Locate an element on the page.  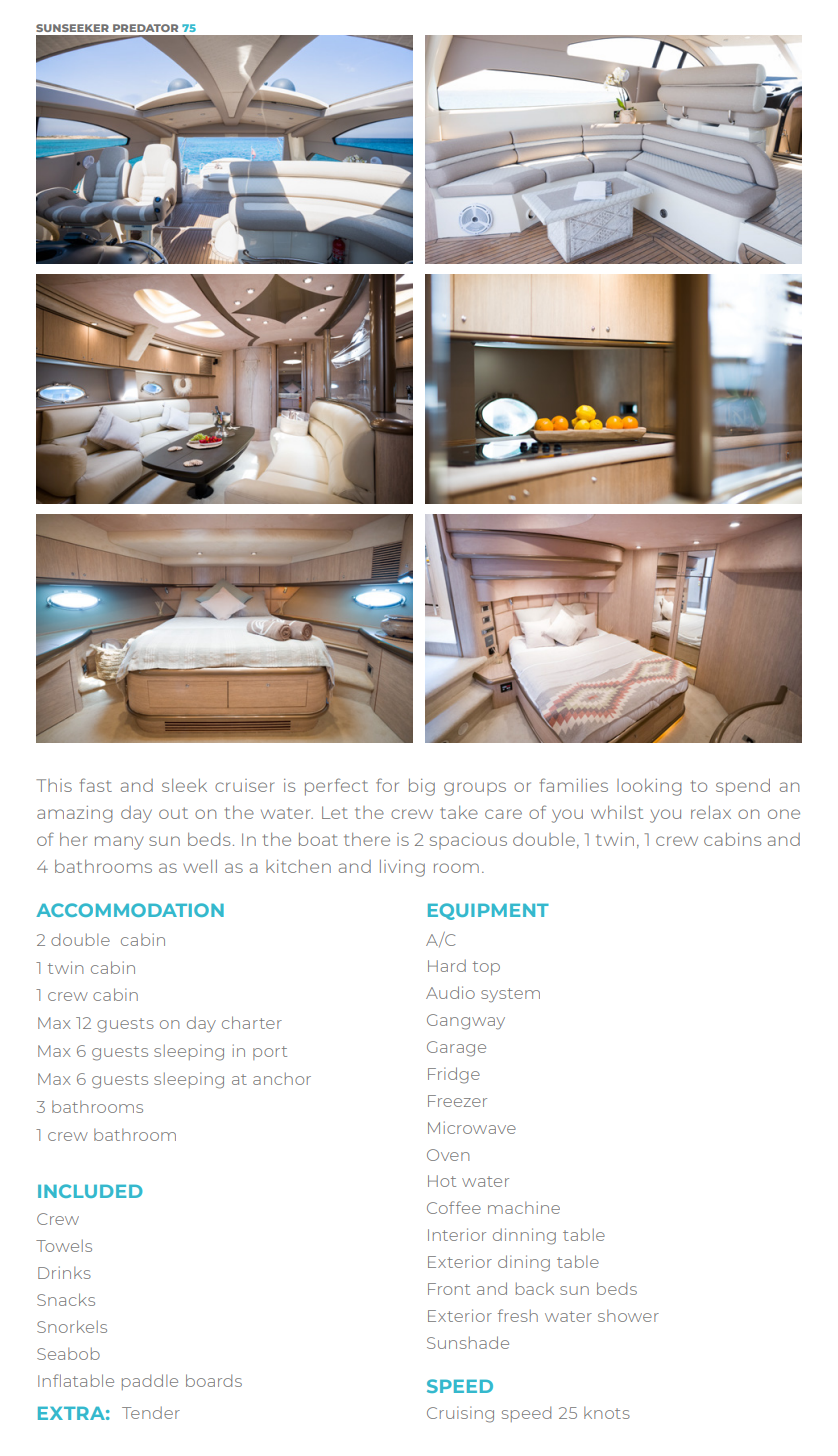
Hard is located at coordinates (447, 965).
